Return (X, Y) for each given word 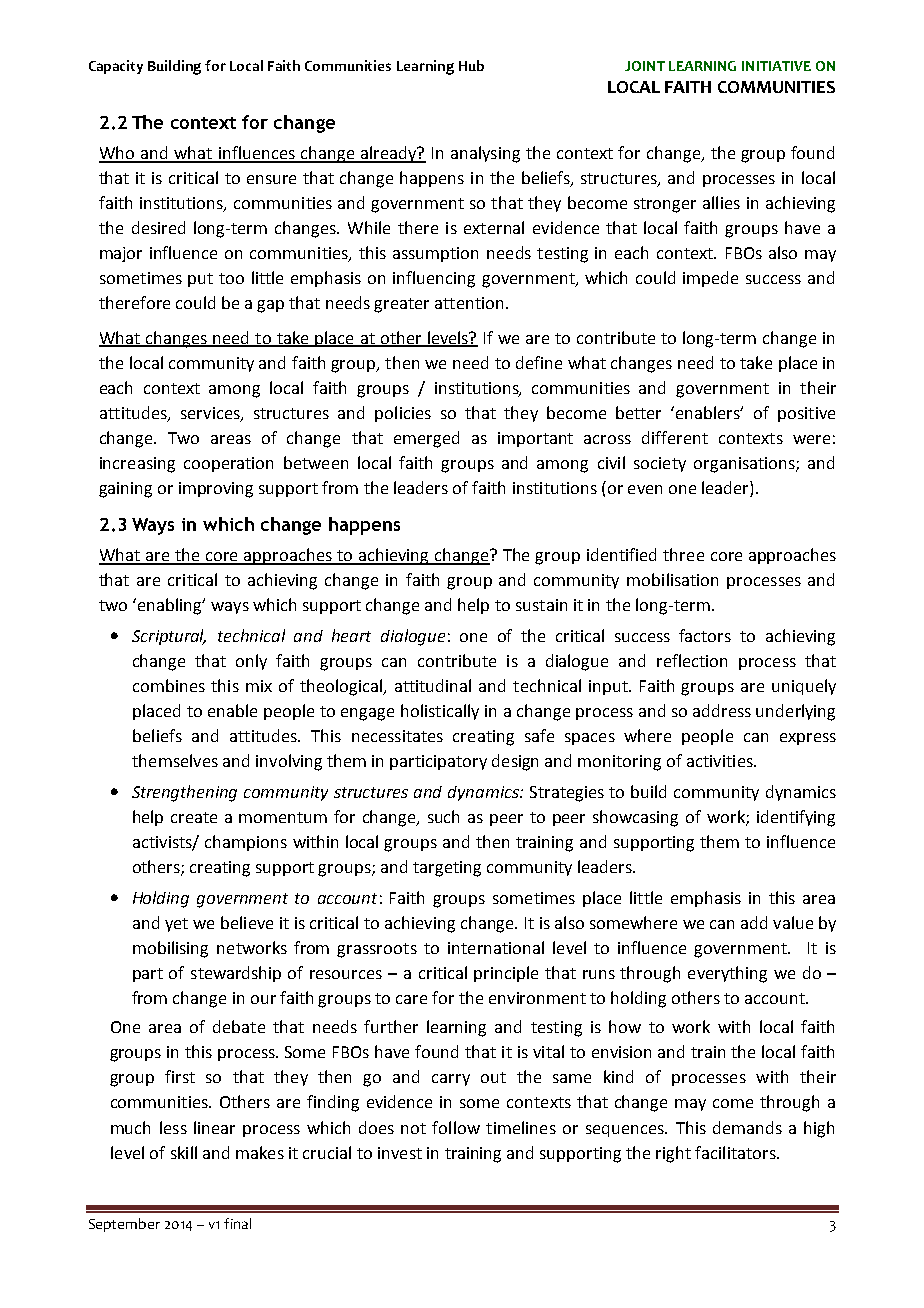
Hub (471, 65)
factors (705, 635)
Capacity (116, 67)
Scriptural (169, 637)
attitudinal (433, 685)
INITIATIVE (776, 66)
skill (184, 1152)
